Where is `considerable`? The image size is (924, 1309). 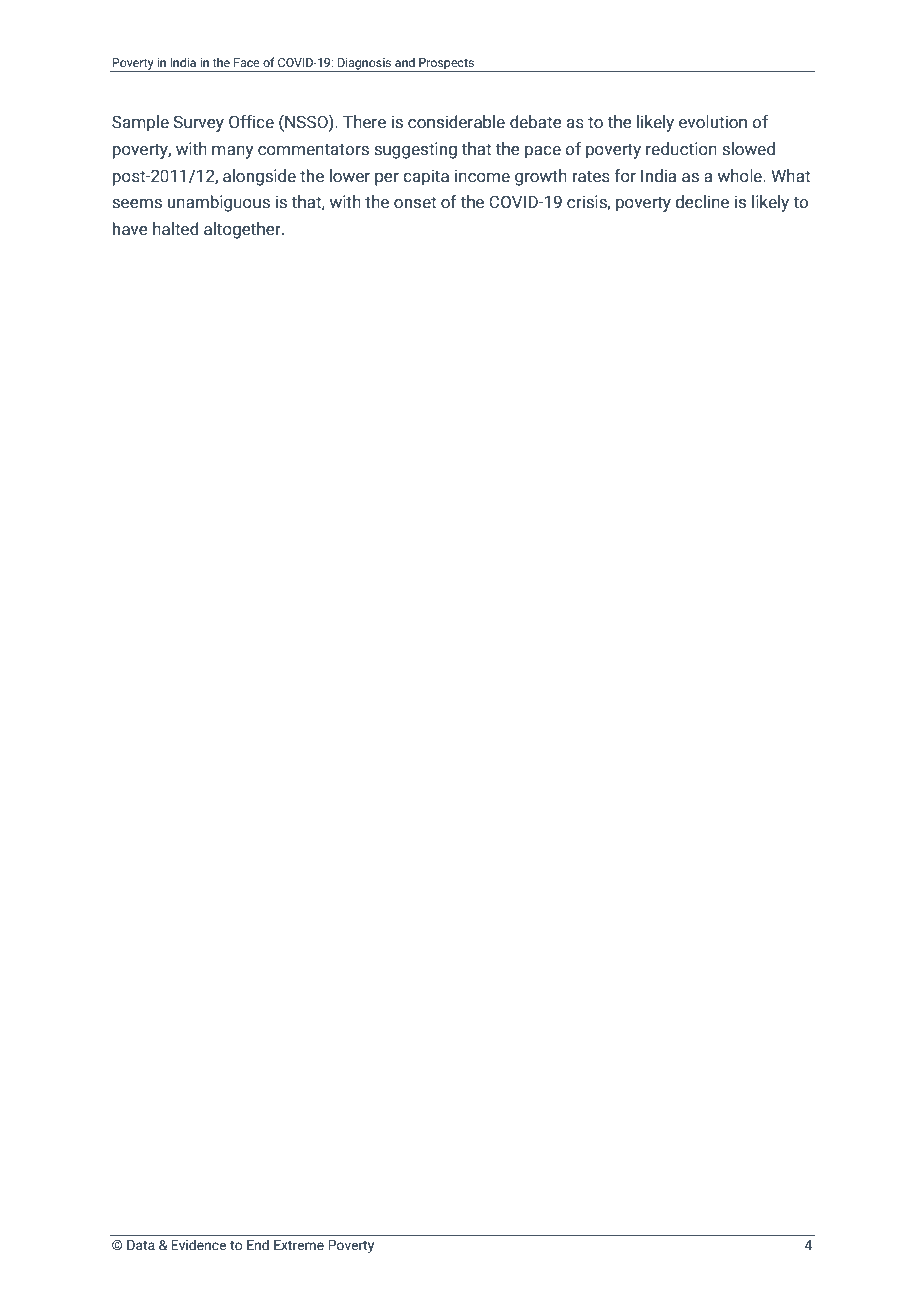
considerable is located at coordinates (456, 122).
